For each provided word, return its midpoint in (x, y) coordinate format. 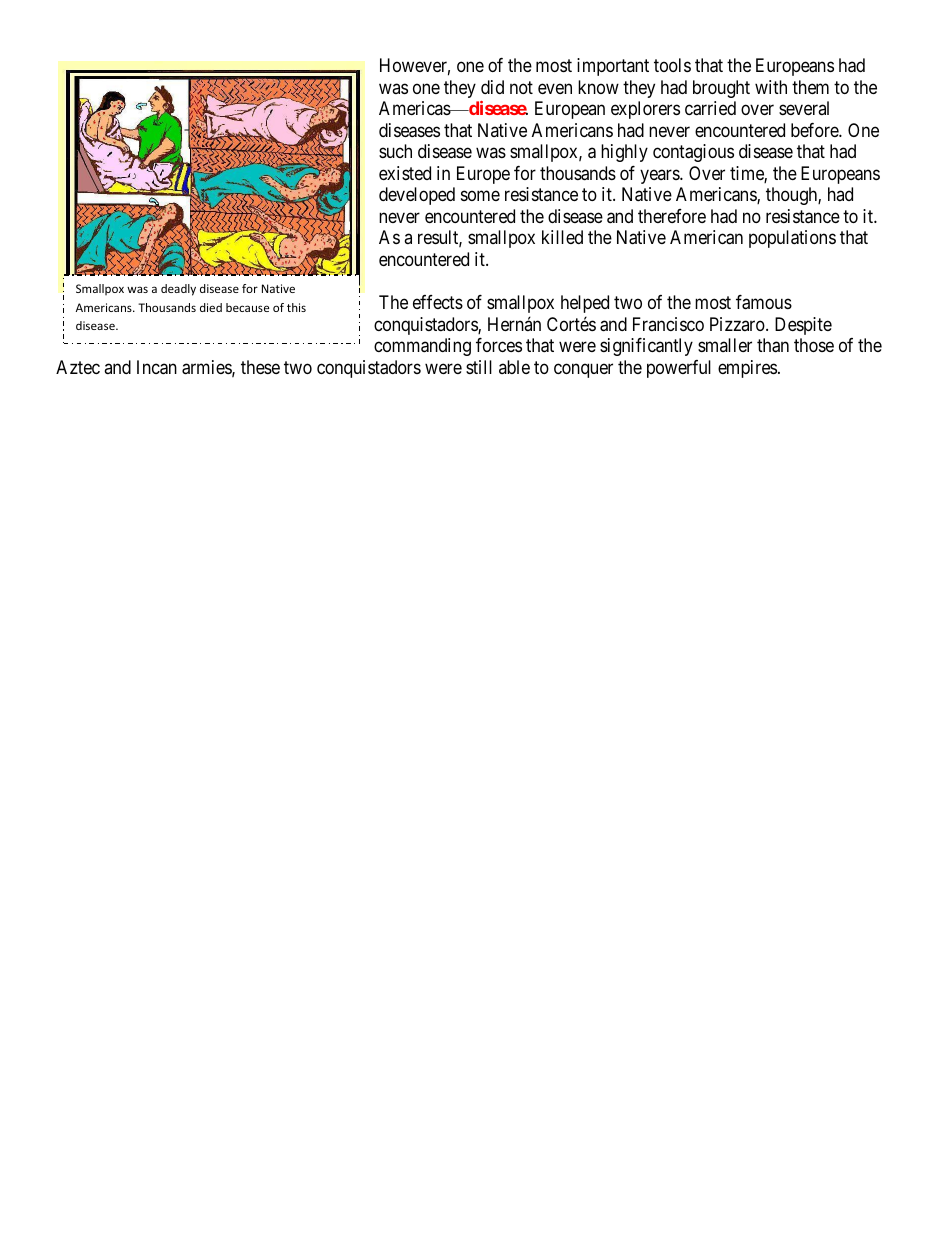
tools (672, 65)
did (492, 87)
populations (792, 239)
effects (438, 302)
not (521, 87)
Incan (157, 367)
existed (405, 173)
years (660, 176)
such (395, 151)
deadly (178, 290)
